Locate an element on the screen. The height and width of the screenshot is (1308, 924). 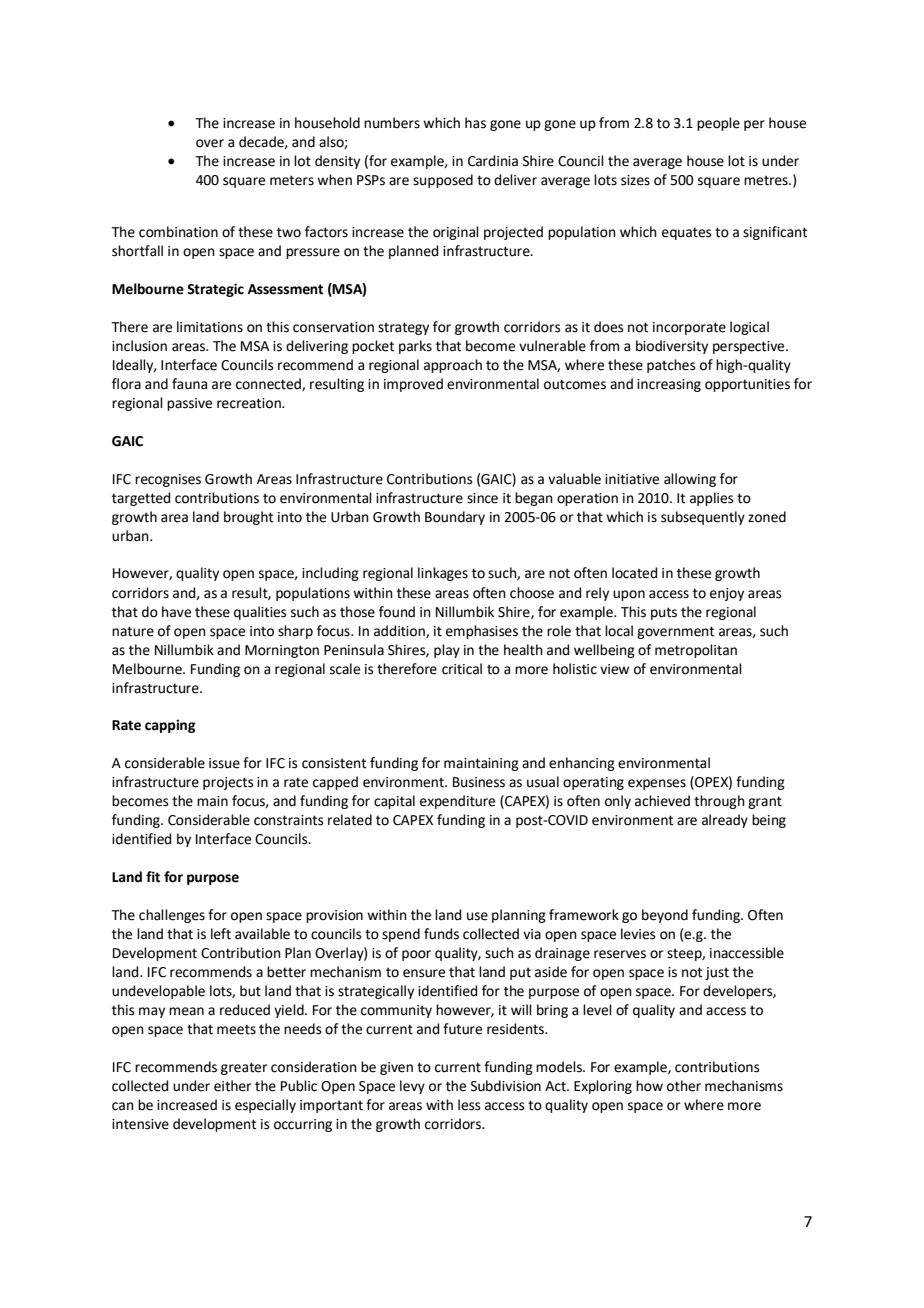
limitations is located at coordinates (210, 327).
